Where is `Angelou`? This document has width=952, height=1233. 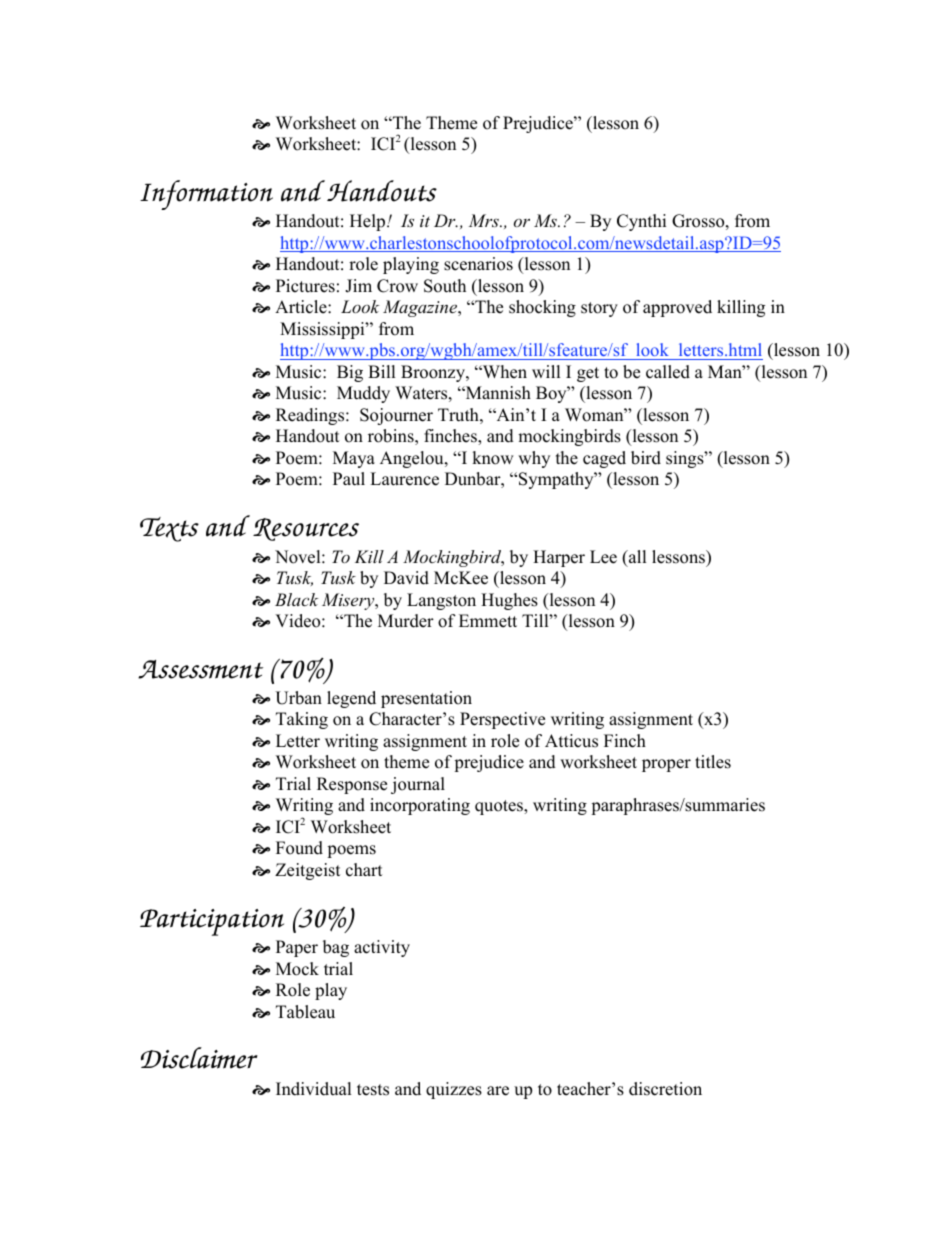 Angelou is located at coordinates (413, 459).
